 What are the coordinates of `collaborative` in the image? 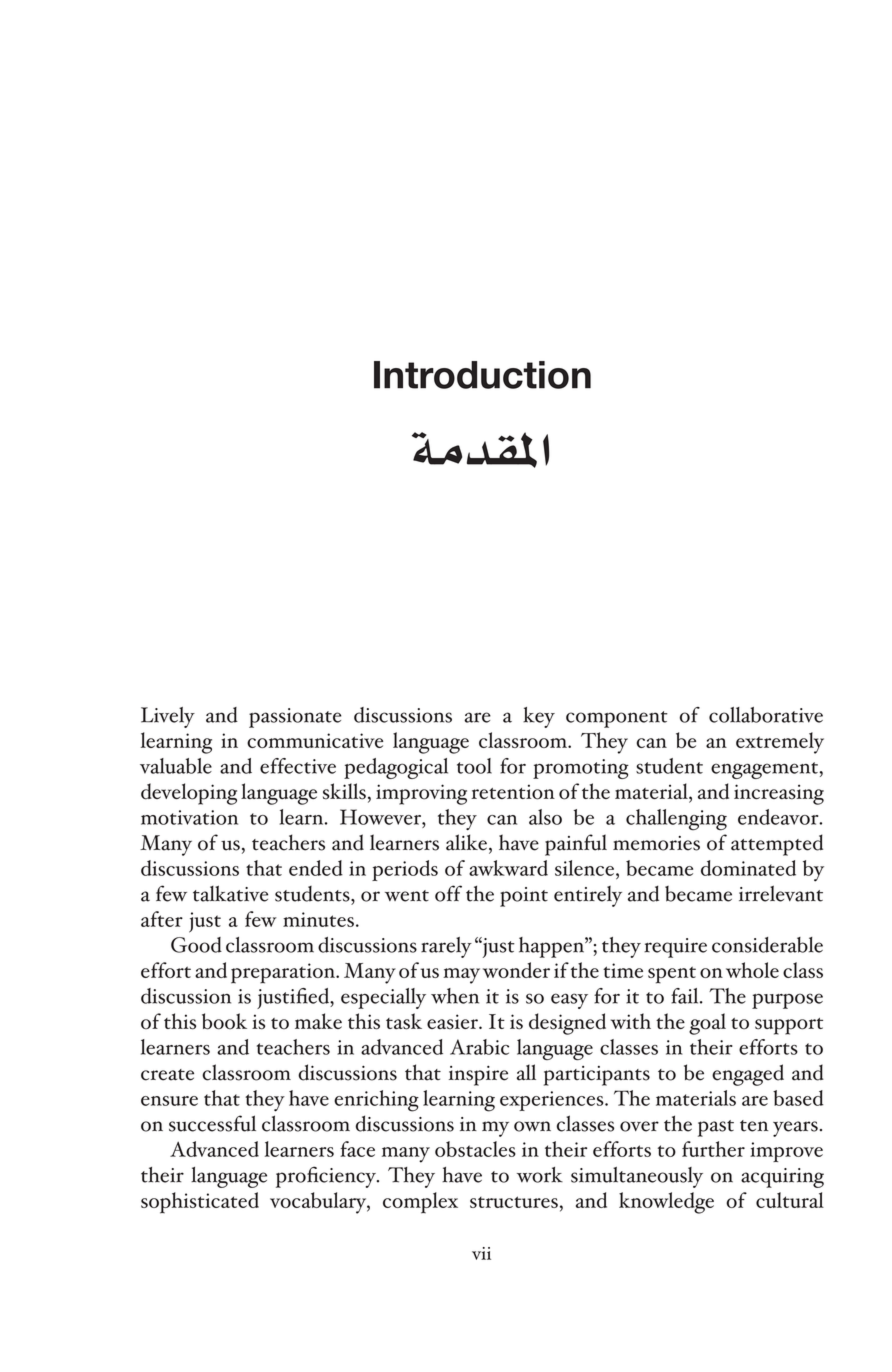 It's located at (766, 715).
